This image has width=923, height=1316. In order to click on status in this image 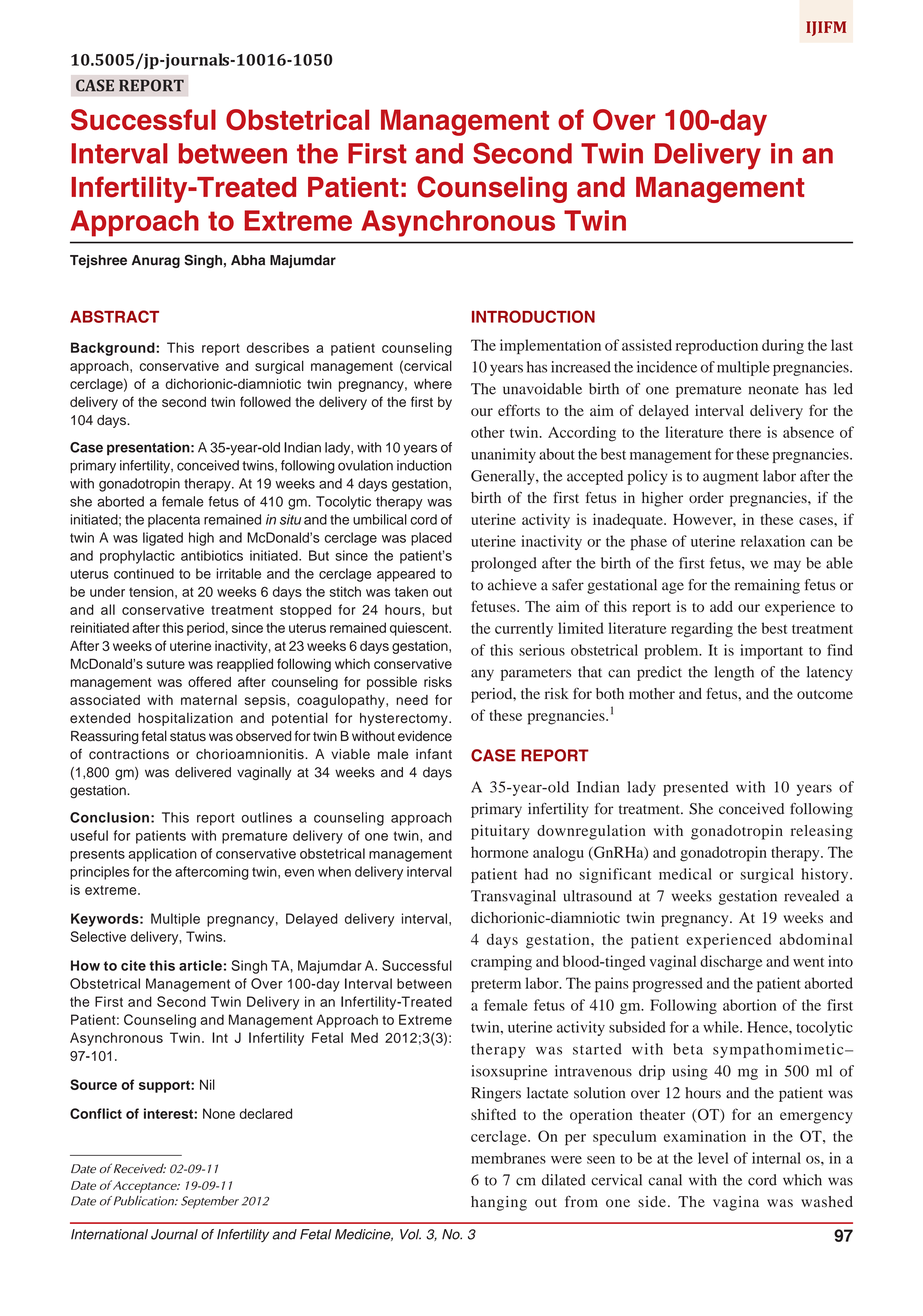, I will do `click(188, 737)`.
